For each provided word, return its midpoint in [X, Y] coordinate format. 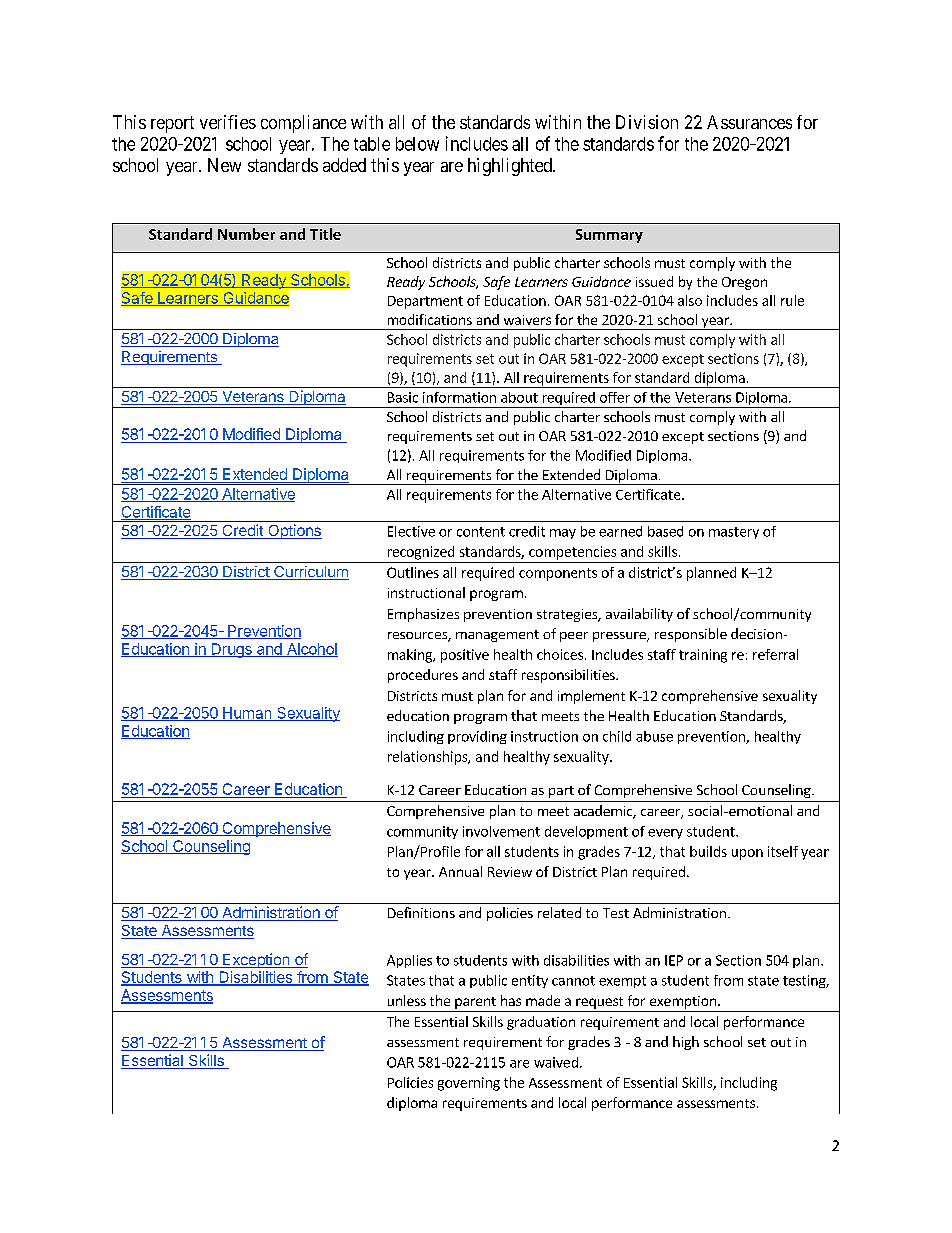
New [224, 165]
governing [469, 1084]
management [497, 636]
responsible [691, 635]
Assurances [749, 122]
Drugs [231, 650]
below [417, 144]
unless [407, 1000]
